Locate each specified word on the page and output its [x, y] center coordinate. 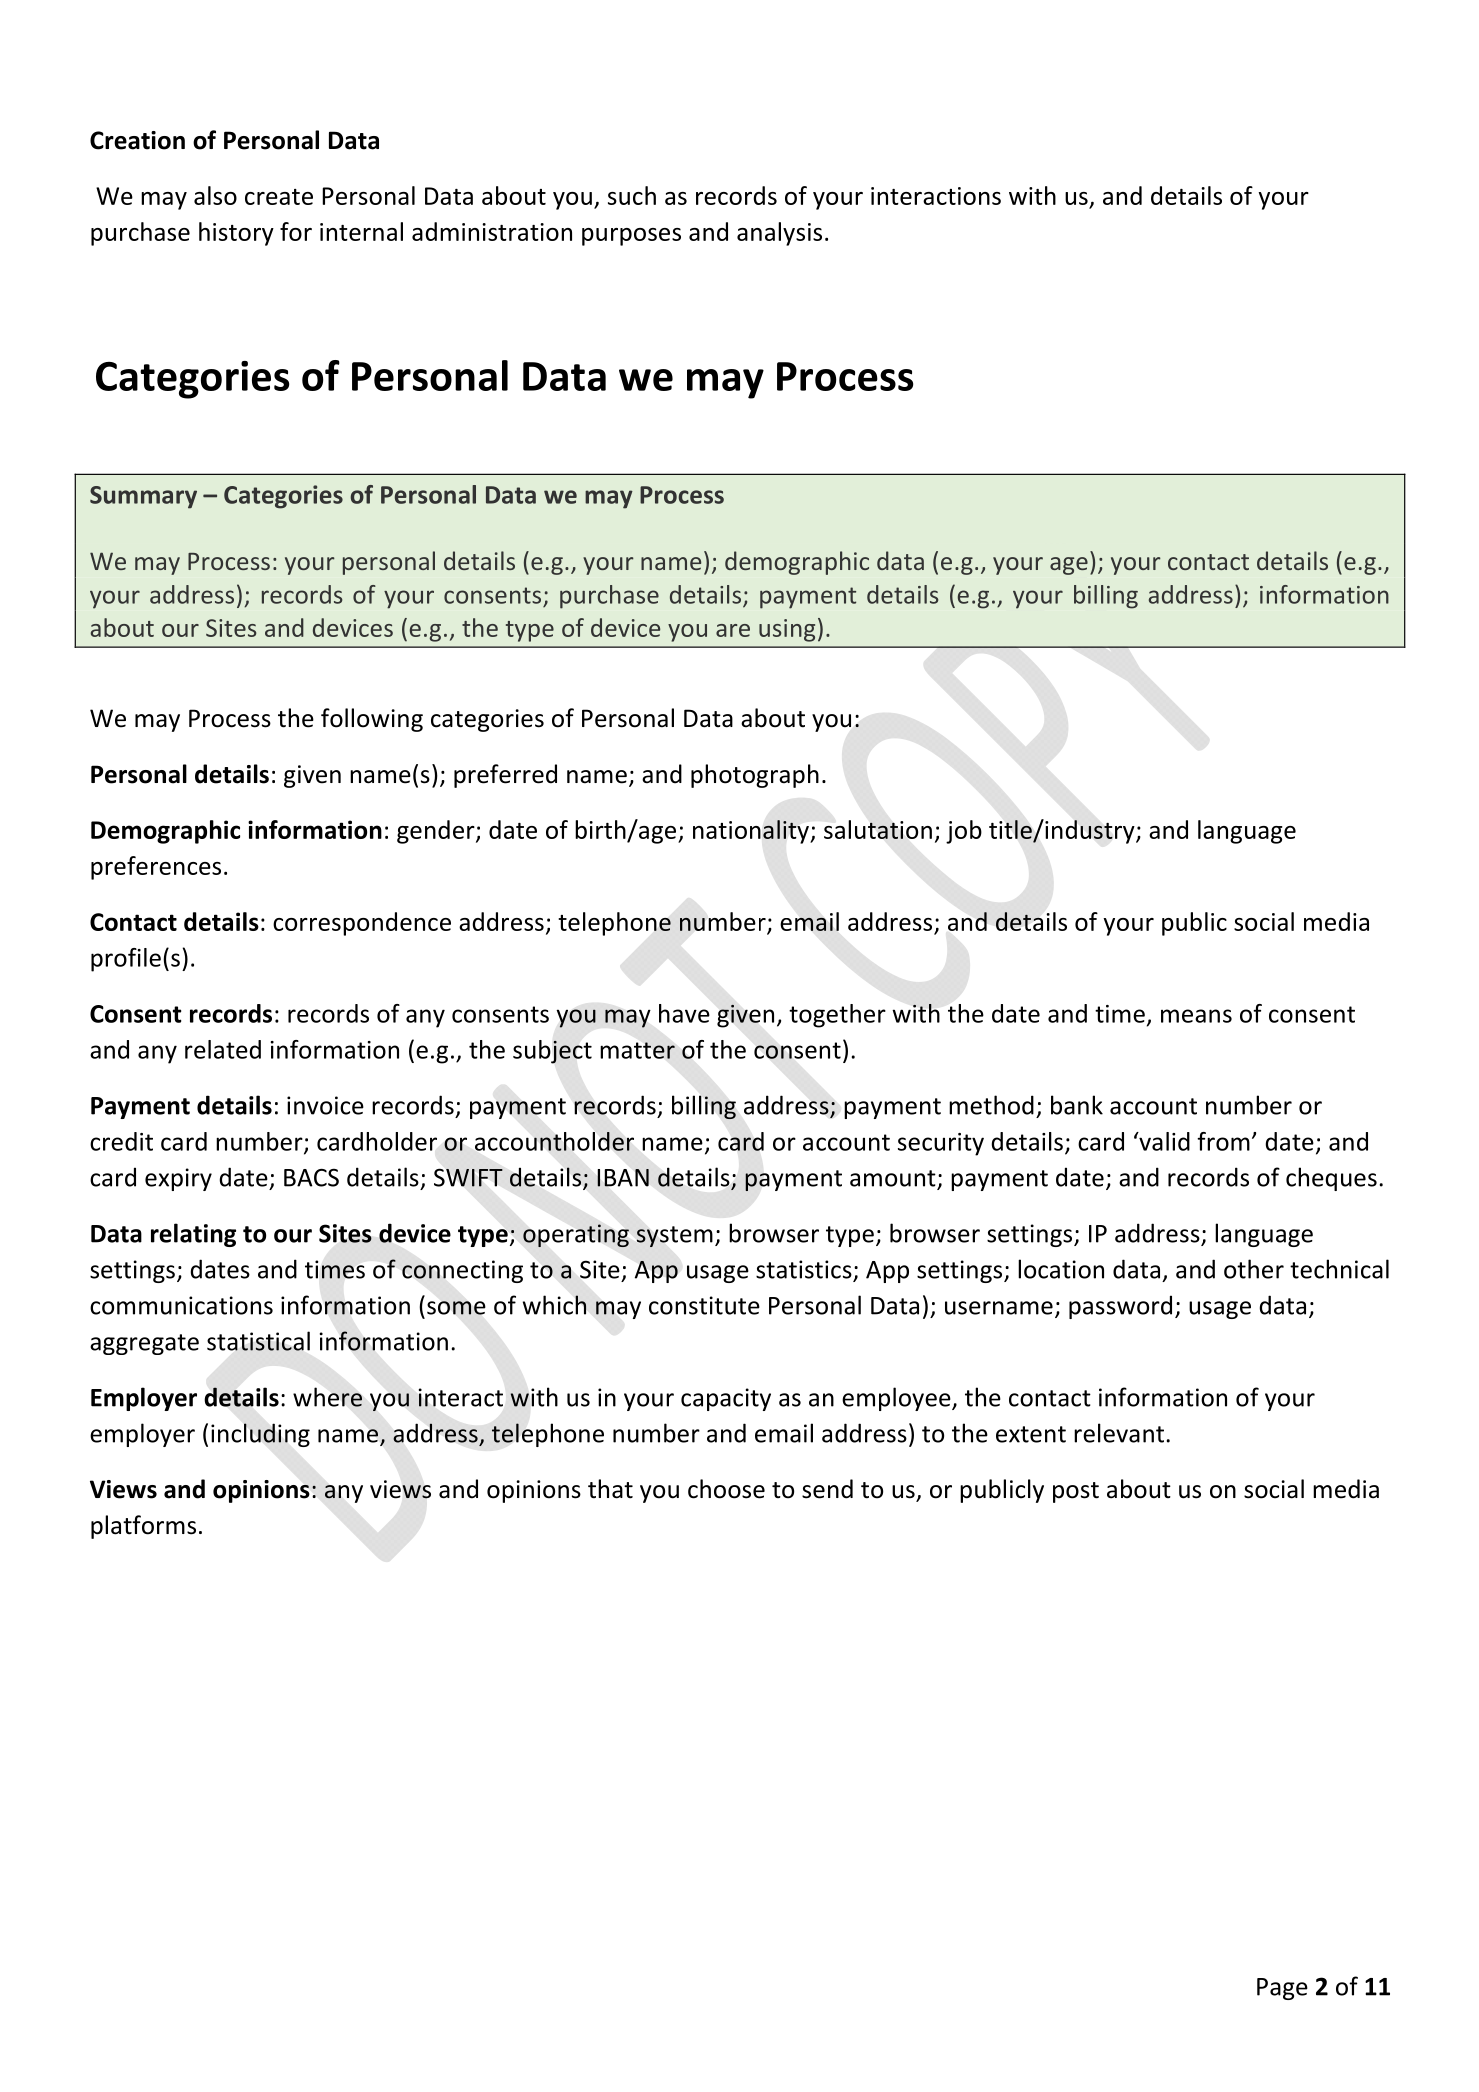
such [632, 195]
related [223, 1049]
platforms [143, 1527]
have [684, 1013]
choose [726, 1489]
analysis [779, 234]
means [1196, 1016]
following [372, 720]
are [733, 630]
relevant [1119, 1433]
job [964, 832]
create [279, 197]
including [260, 1435]
